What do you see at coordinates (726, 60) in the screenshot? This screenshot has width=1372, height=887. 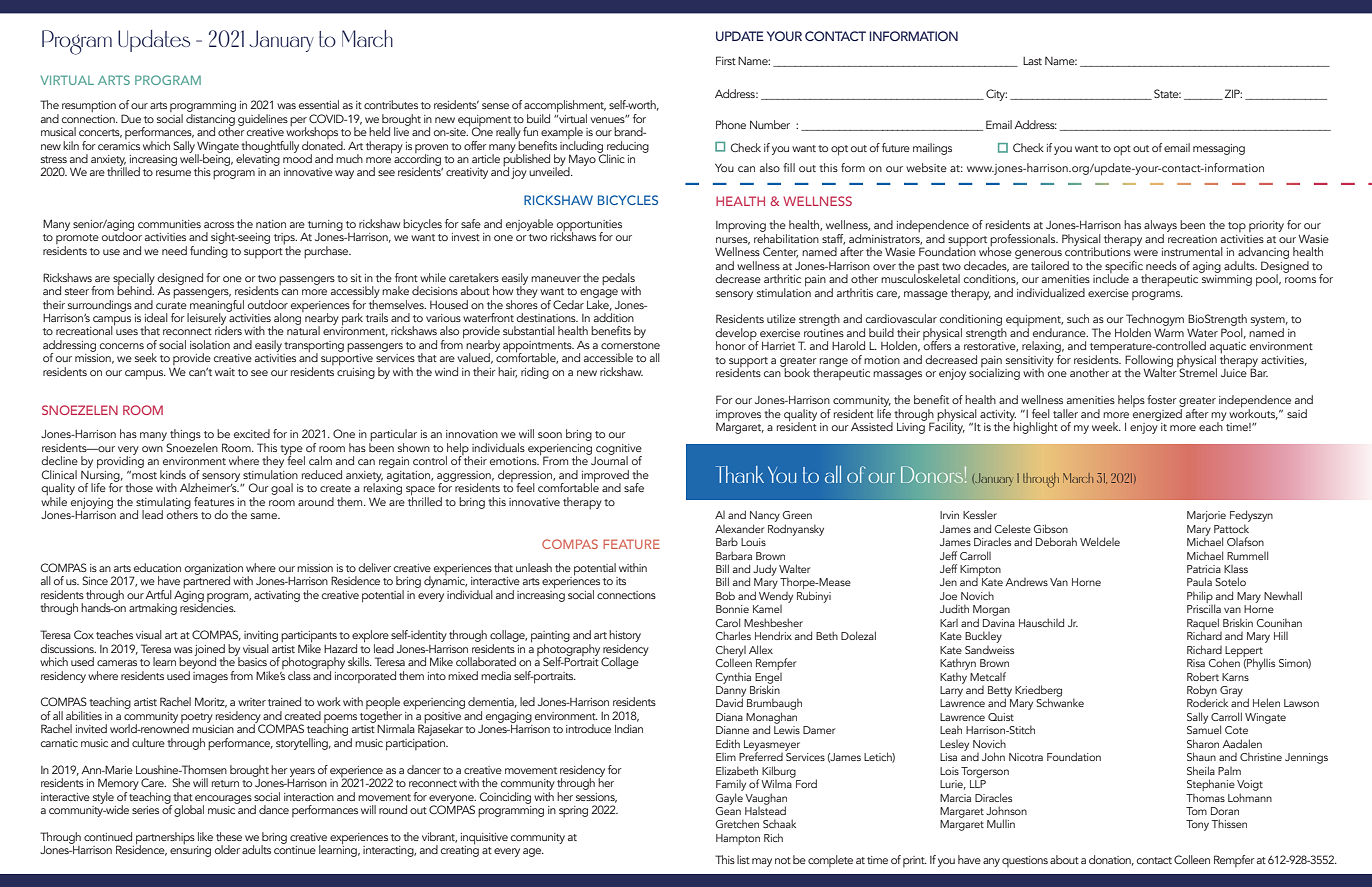 I see `First` at bounding box center [726, 60].
